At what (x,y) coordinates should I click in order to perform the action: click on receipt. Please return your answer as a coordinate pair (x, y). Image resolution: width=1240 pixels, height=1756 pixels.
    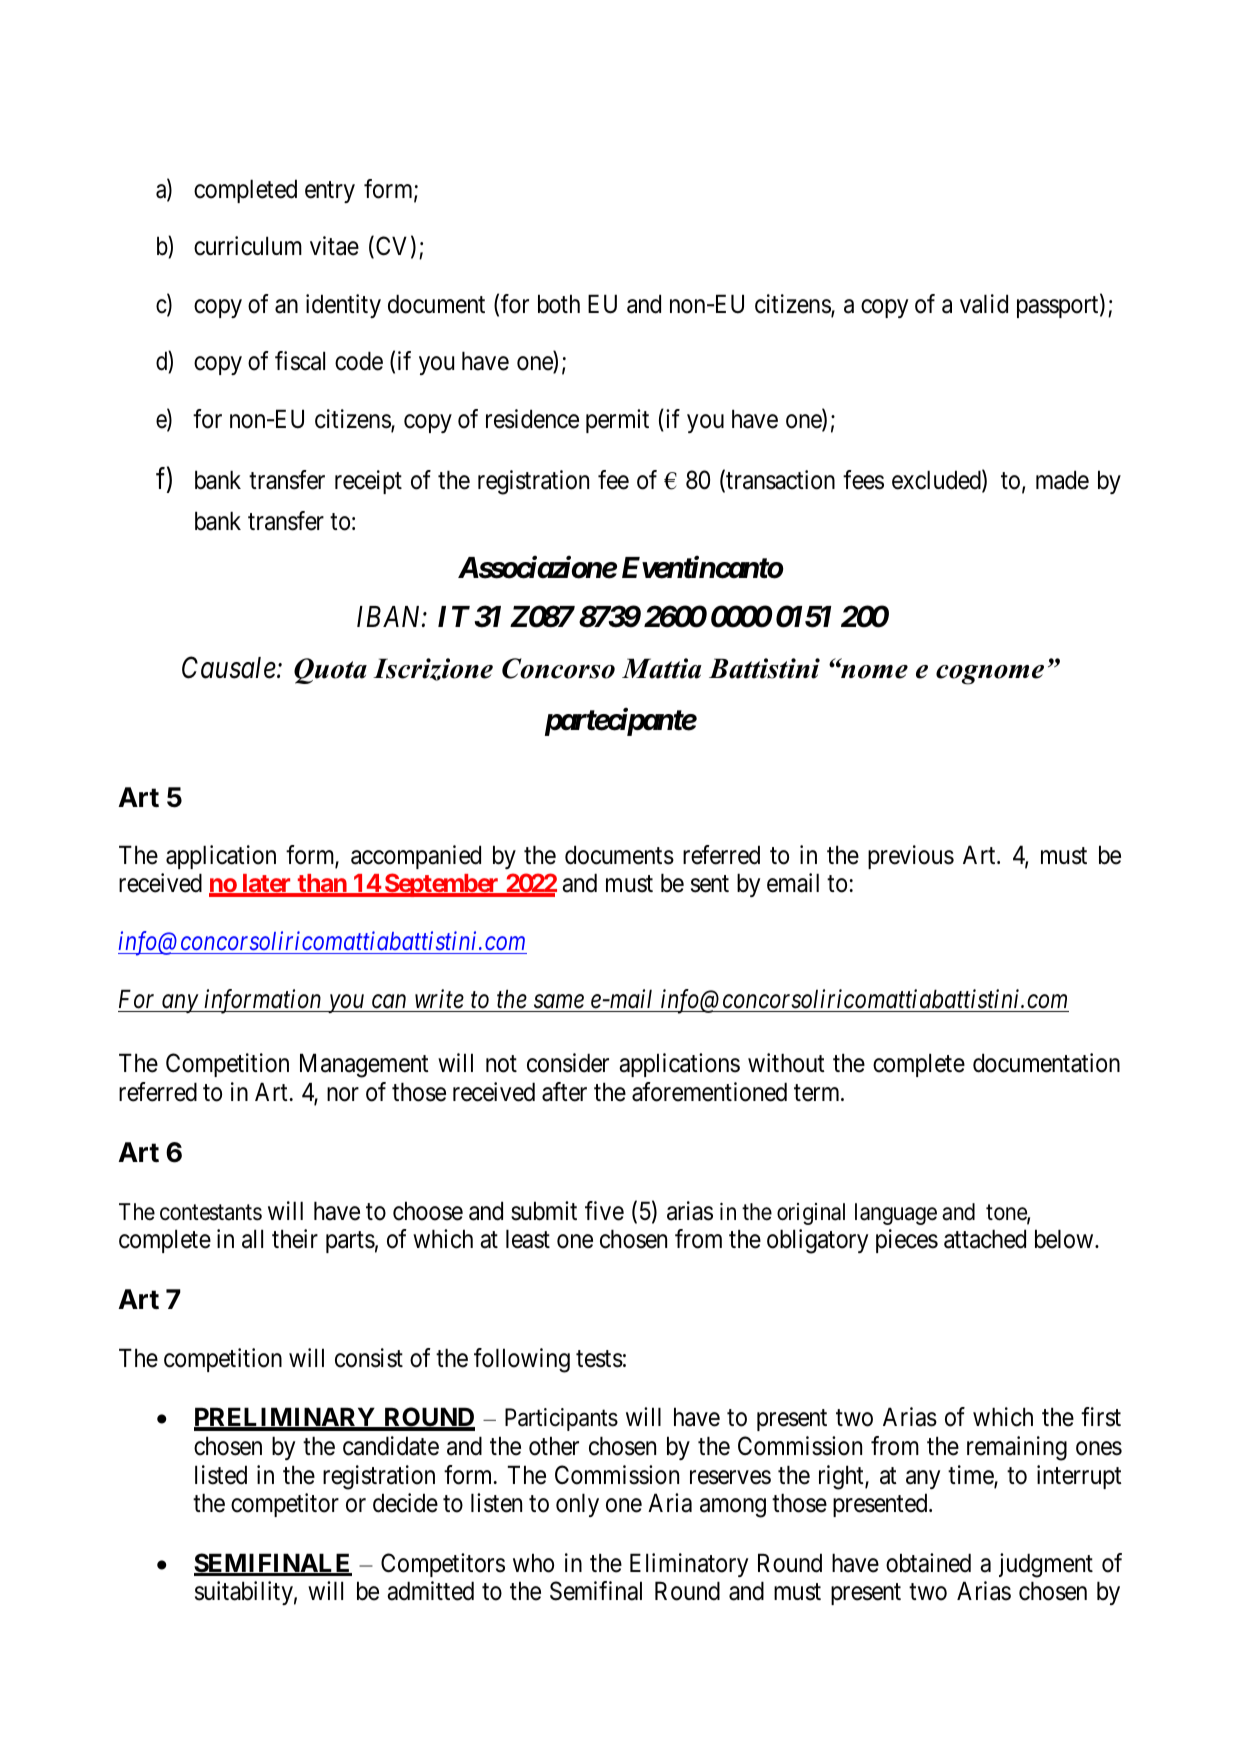
    Looking at the image, I should click on (368, 482).
